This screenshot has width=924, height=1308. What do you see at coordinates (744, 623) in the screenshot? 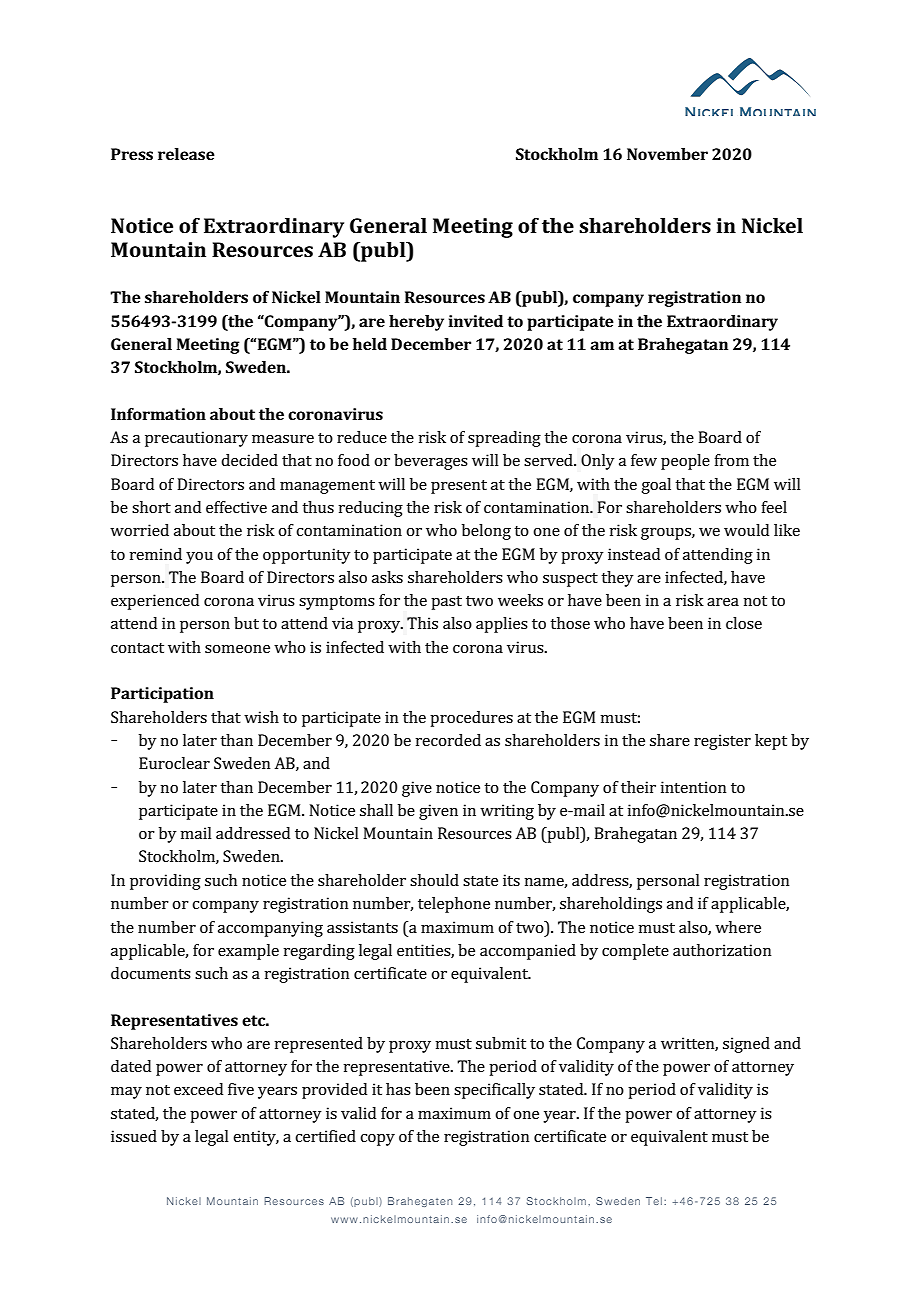
I see `close` at bounding box center [744, 623].
